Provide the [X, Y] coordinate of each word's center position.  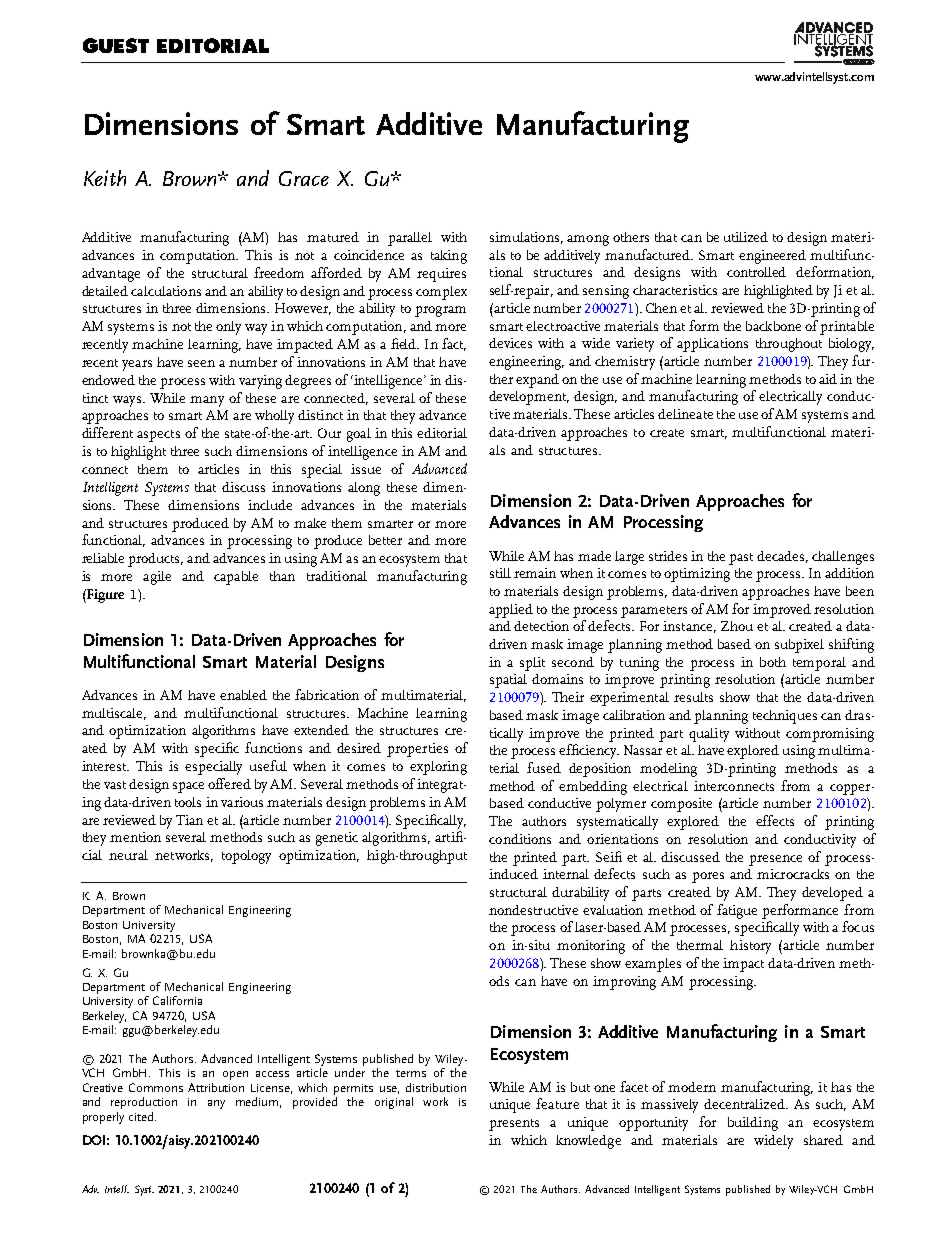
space [188, 787]
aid [828, 379]
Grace [304, 178]
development [529, 398]
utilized [746, 237]
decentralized [745, 1104]
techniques [785, 717]
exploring [438, 768]
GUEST [116, 45]
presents [514, 1125]
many [207, 401]
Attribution [216, 1087]
